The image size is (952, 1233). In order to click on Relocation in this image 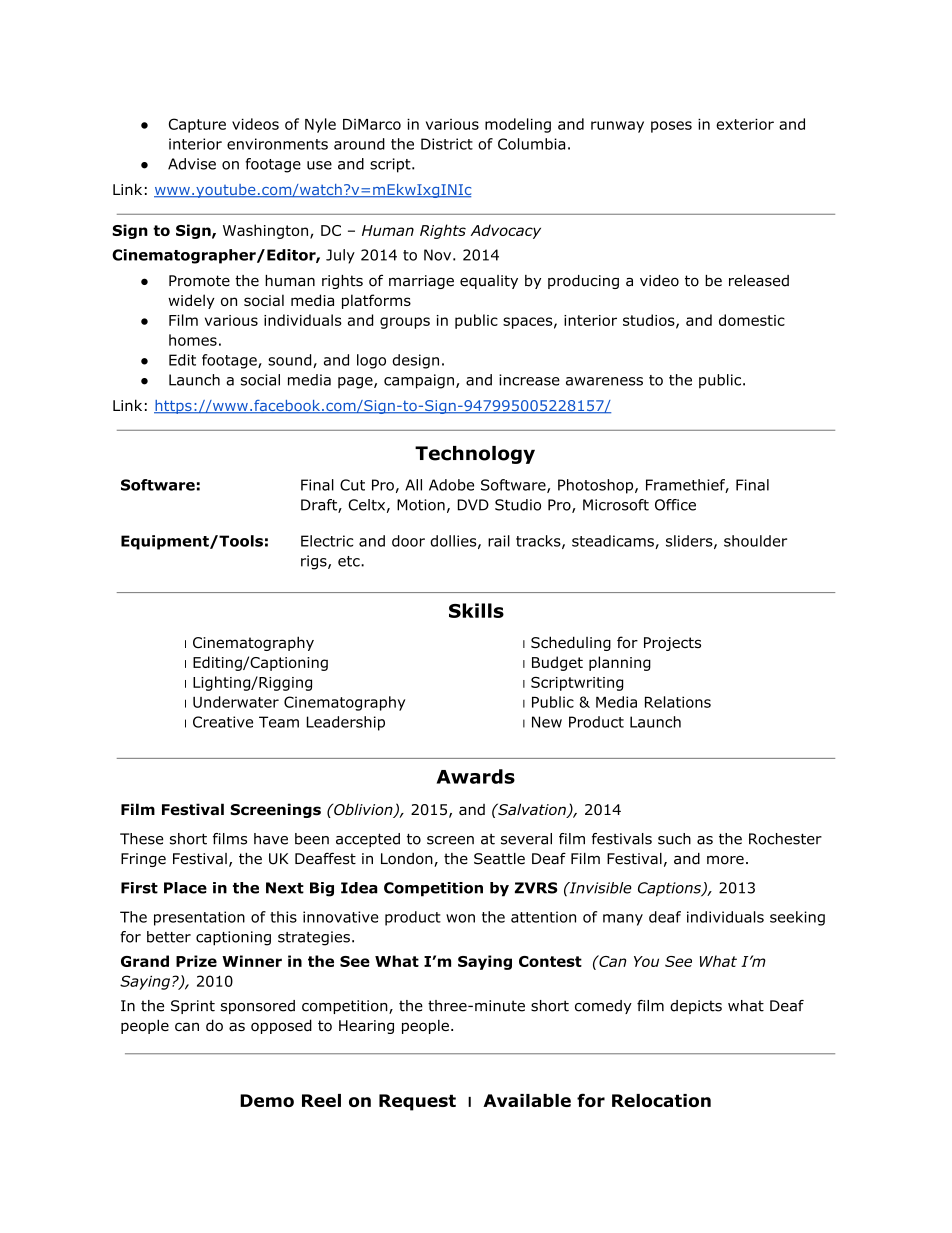, I will do `click(661, 1100)`.
